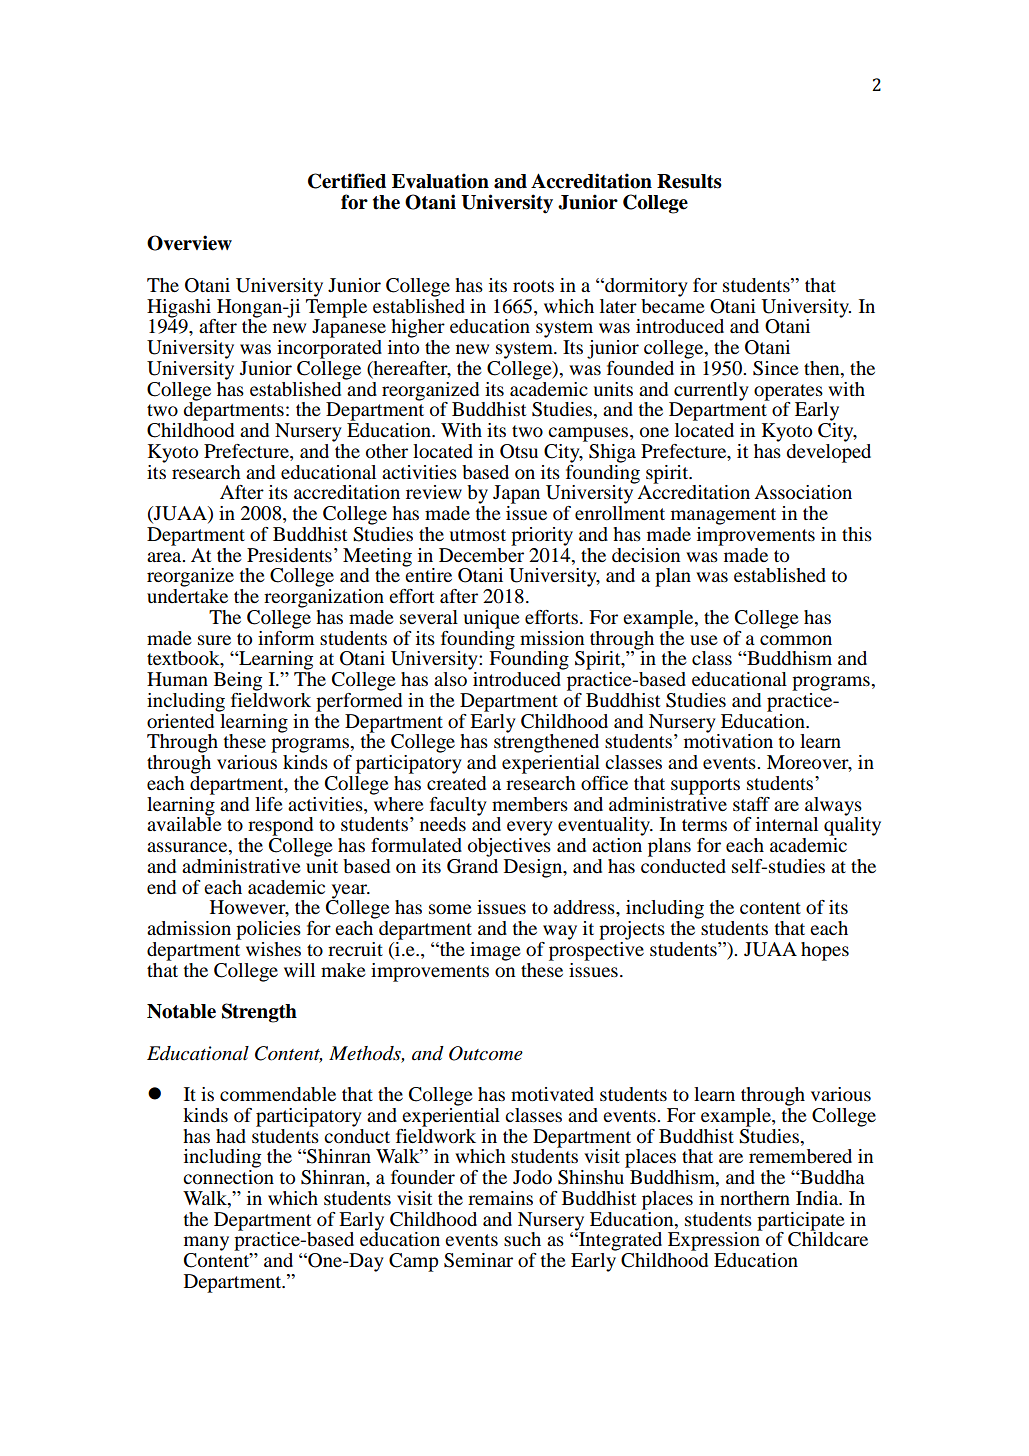 This page has width=1029, height=1456. Describe the element at coordinates (268, 930) in the page. I see `policies` at that location.
